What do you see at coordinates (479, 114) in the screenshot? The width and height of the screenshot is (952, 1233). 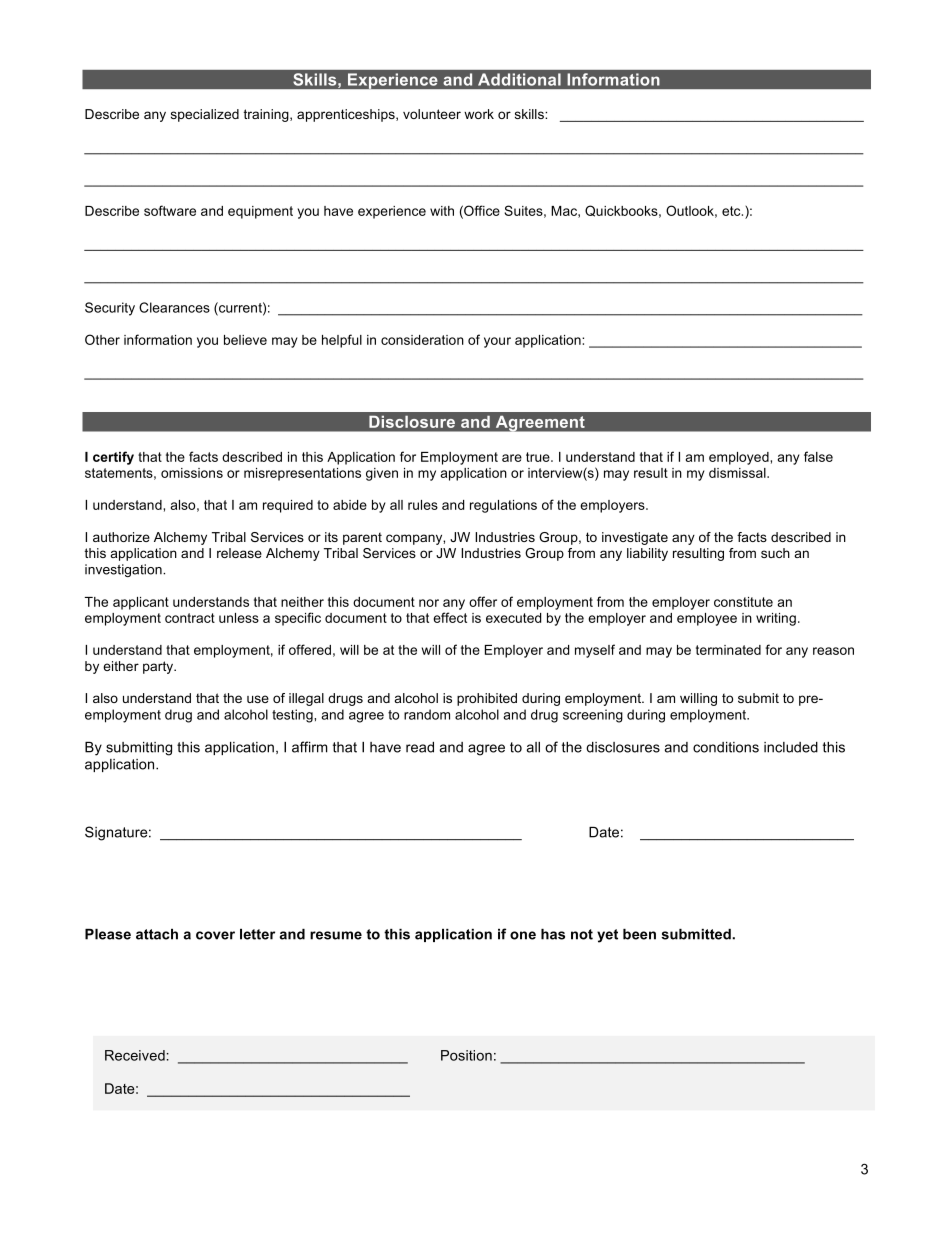 I see `work` at bounding box center [479, 114].
